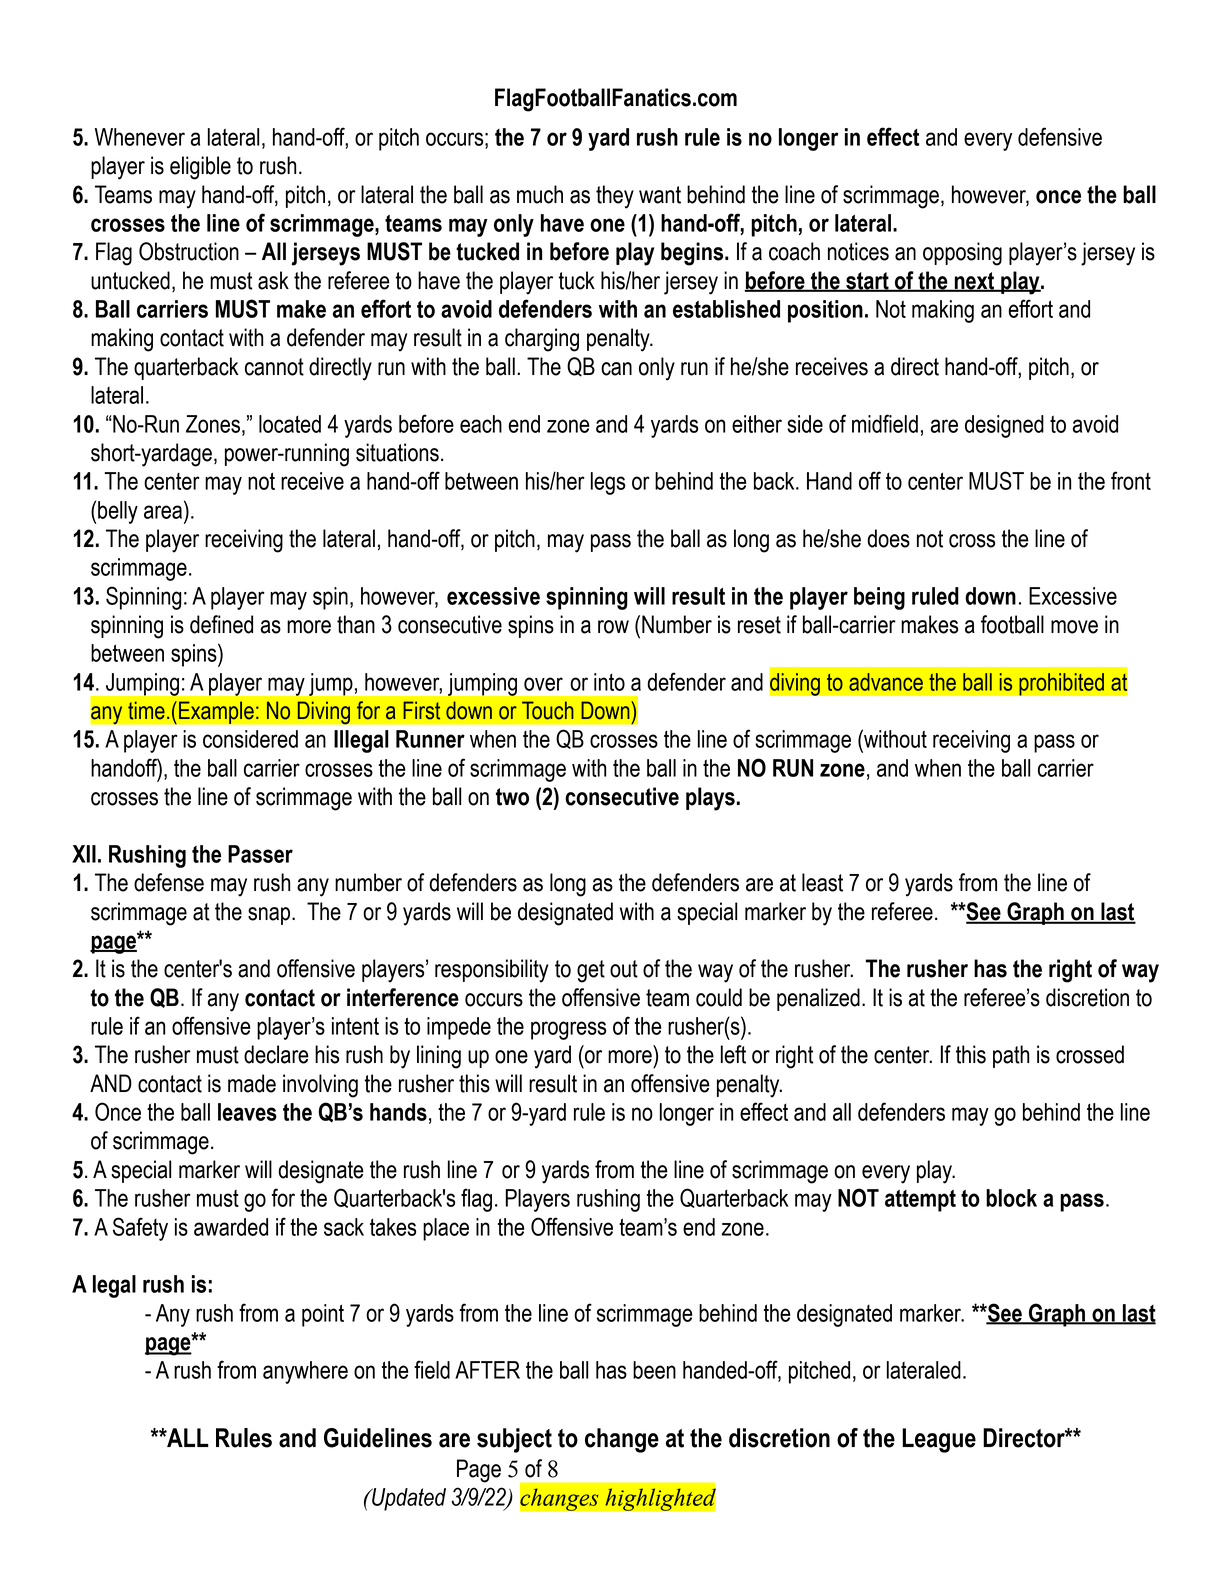 This page has height=1594, width=1232. Describe the element at coordinates (512, 797) in the page. I see `two` at that location.
